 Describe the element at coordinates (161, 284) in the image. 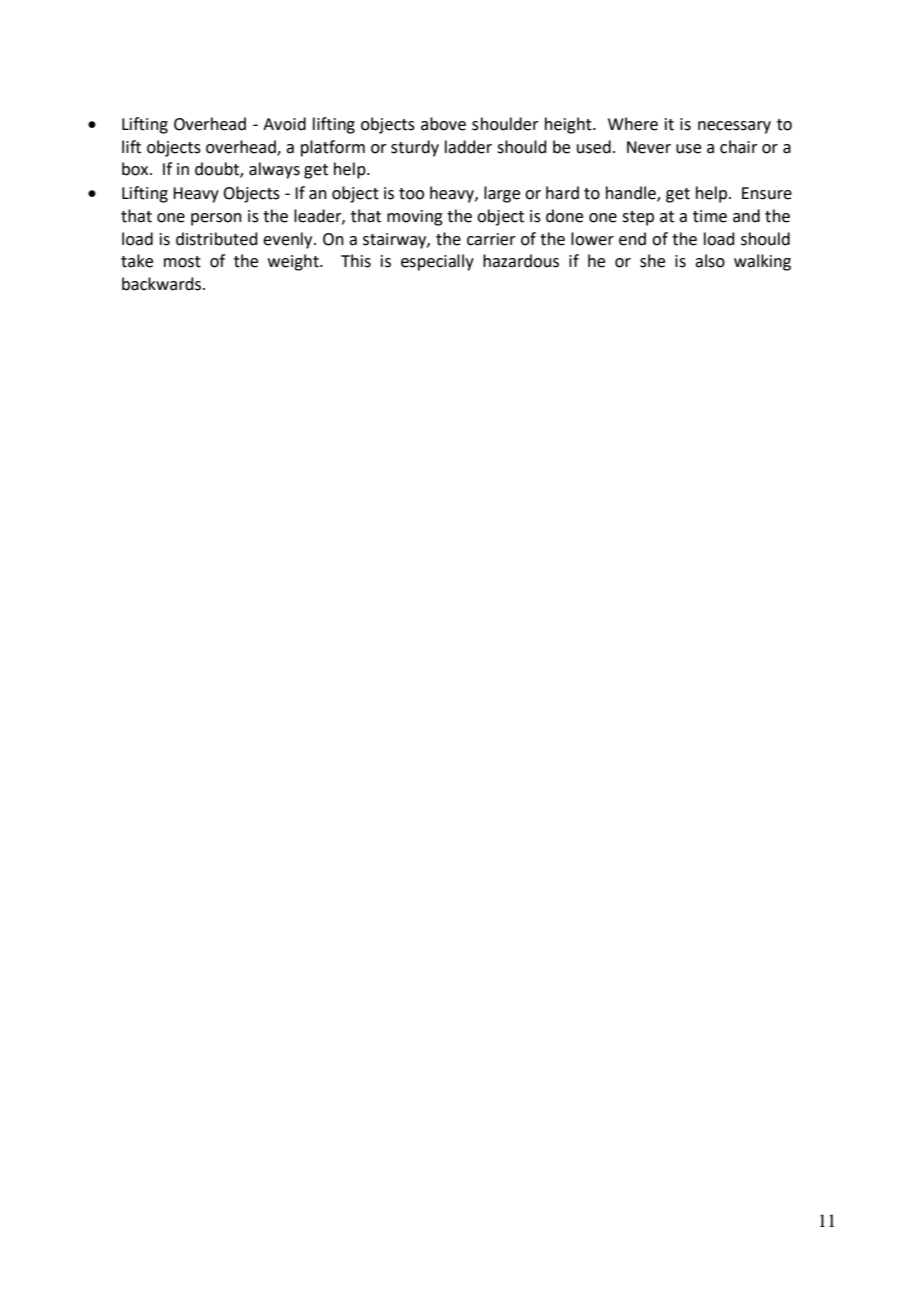

I see `backwards` at that location.
